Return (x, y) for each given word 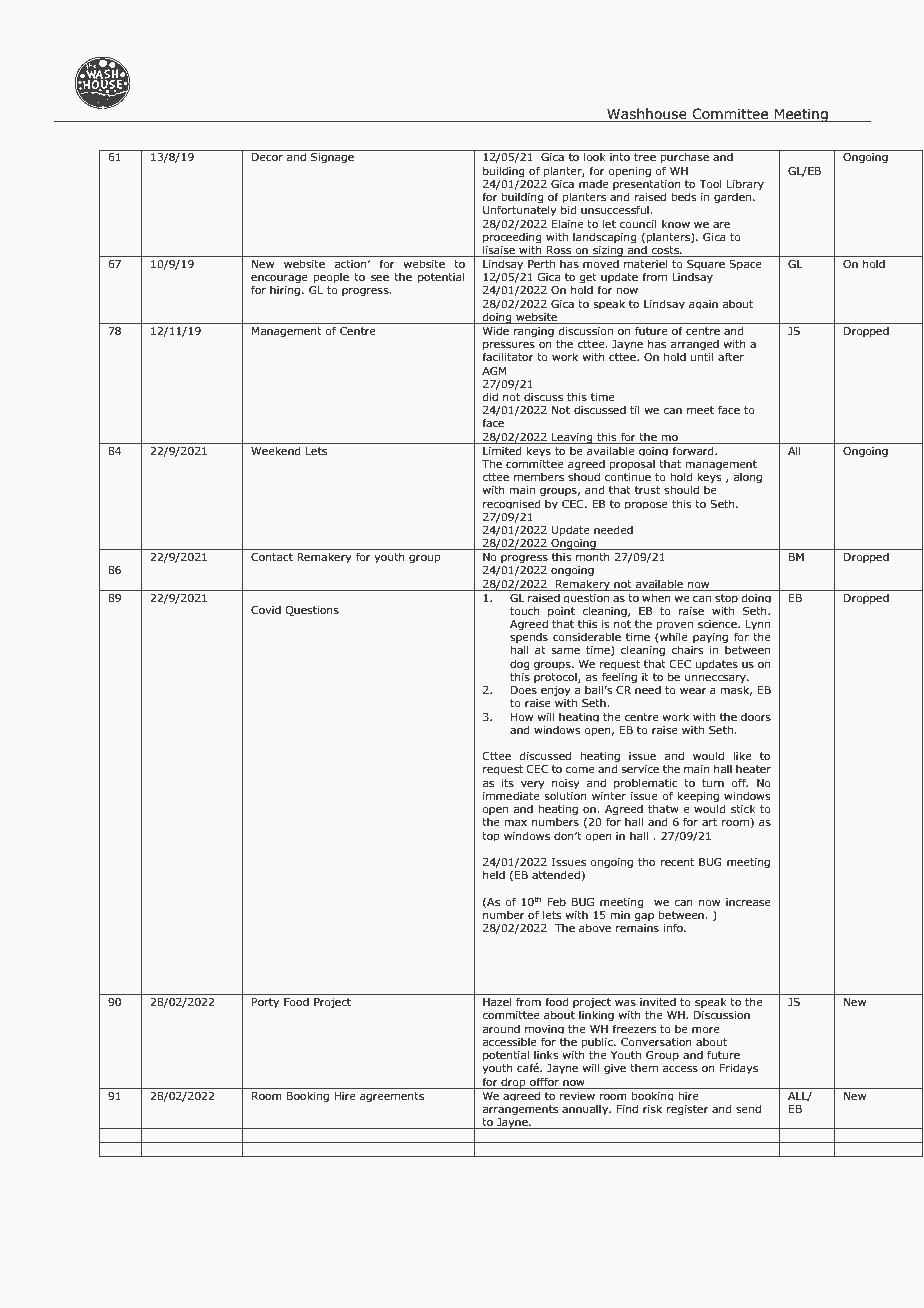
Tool (710, 183)
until (702, 356)
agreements (392, 1097)
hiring (285, 290)
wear (693, 691)
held (494, 874)
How (522, 717)
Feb (556, 901)
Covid (266, 610)
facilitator (508, 356)
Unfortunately (520, 210)
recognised (512, 504)
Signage (332, 158)
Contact (272, 557)
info (674, 927)
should (681, 489)
